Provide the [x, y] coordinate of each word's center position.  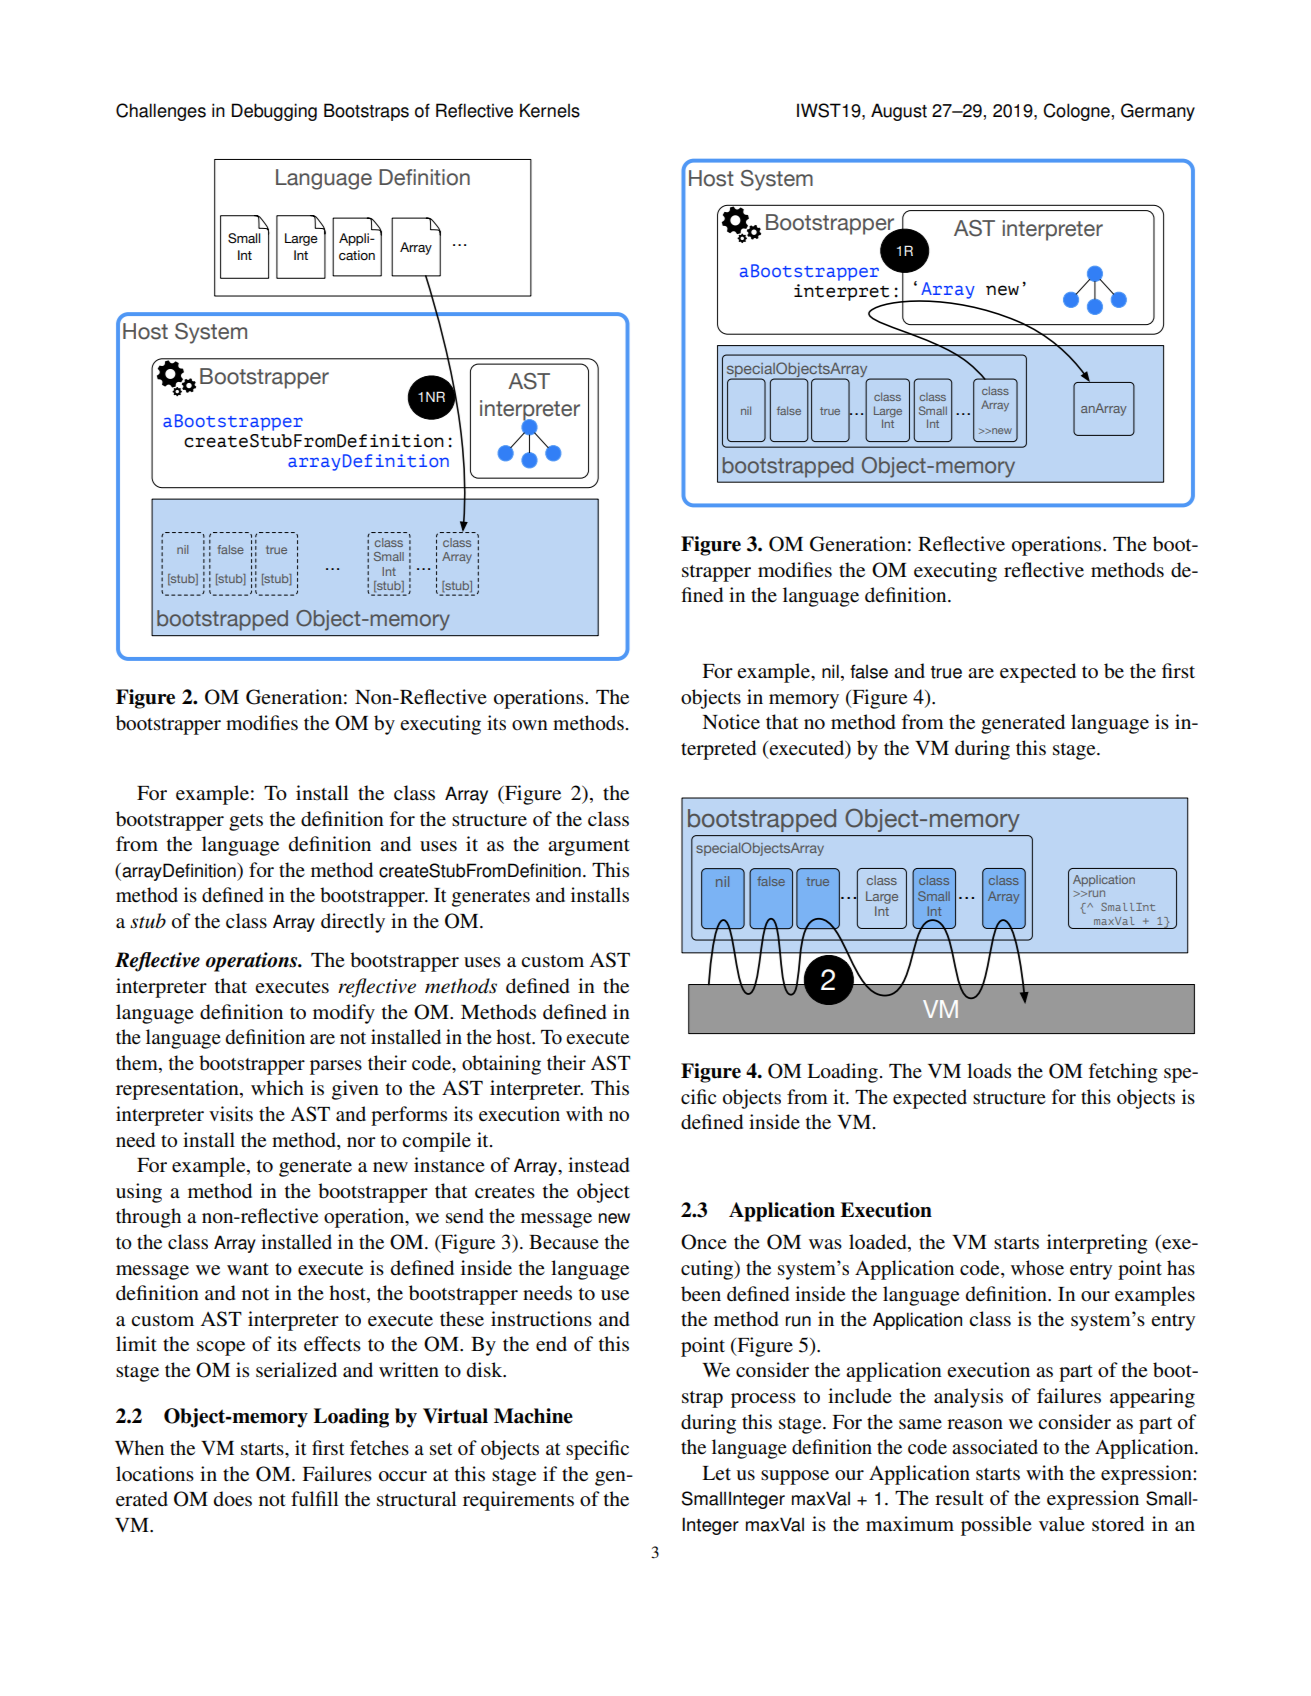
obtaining [501, 1065]
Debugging [274, 112]
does [233, 1499]
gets [246, 822]
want [248, 1269]
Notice [731, 722]
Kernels [550, 110]
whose [1037, 1268]
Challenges [161, 112]
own [530, 725]
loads [989, 1071]
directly [353, 923]
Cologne [1077, 112]
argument [589, 847]
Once [704, 1242]
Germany [1158, 112]
